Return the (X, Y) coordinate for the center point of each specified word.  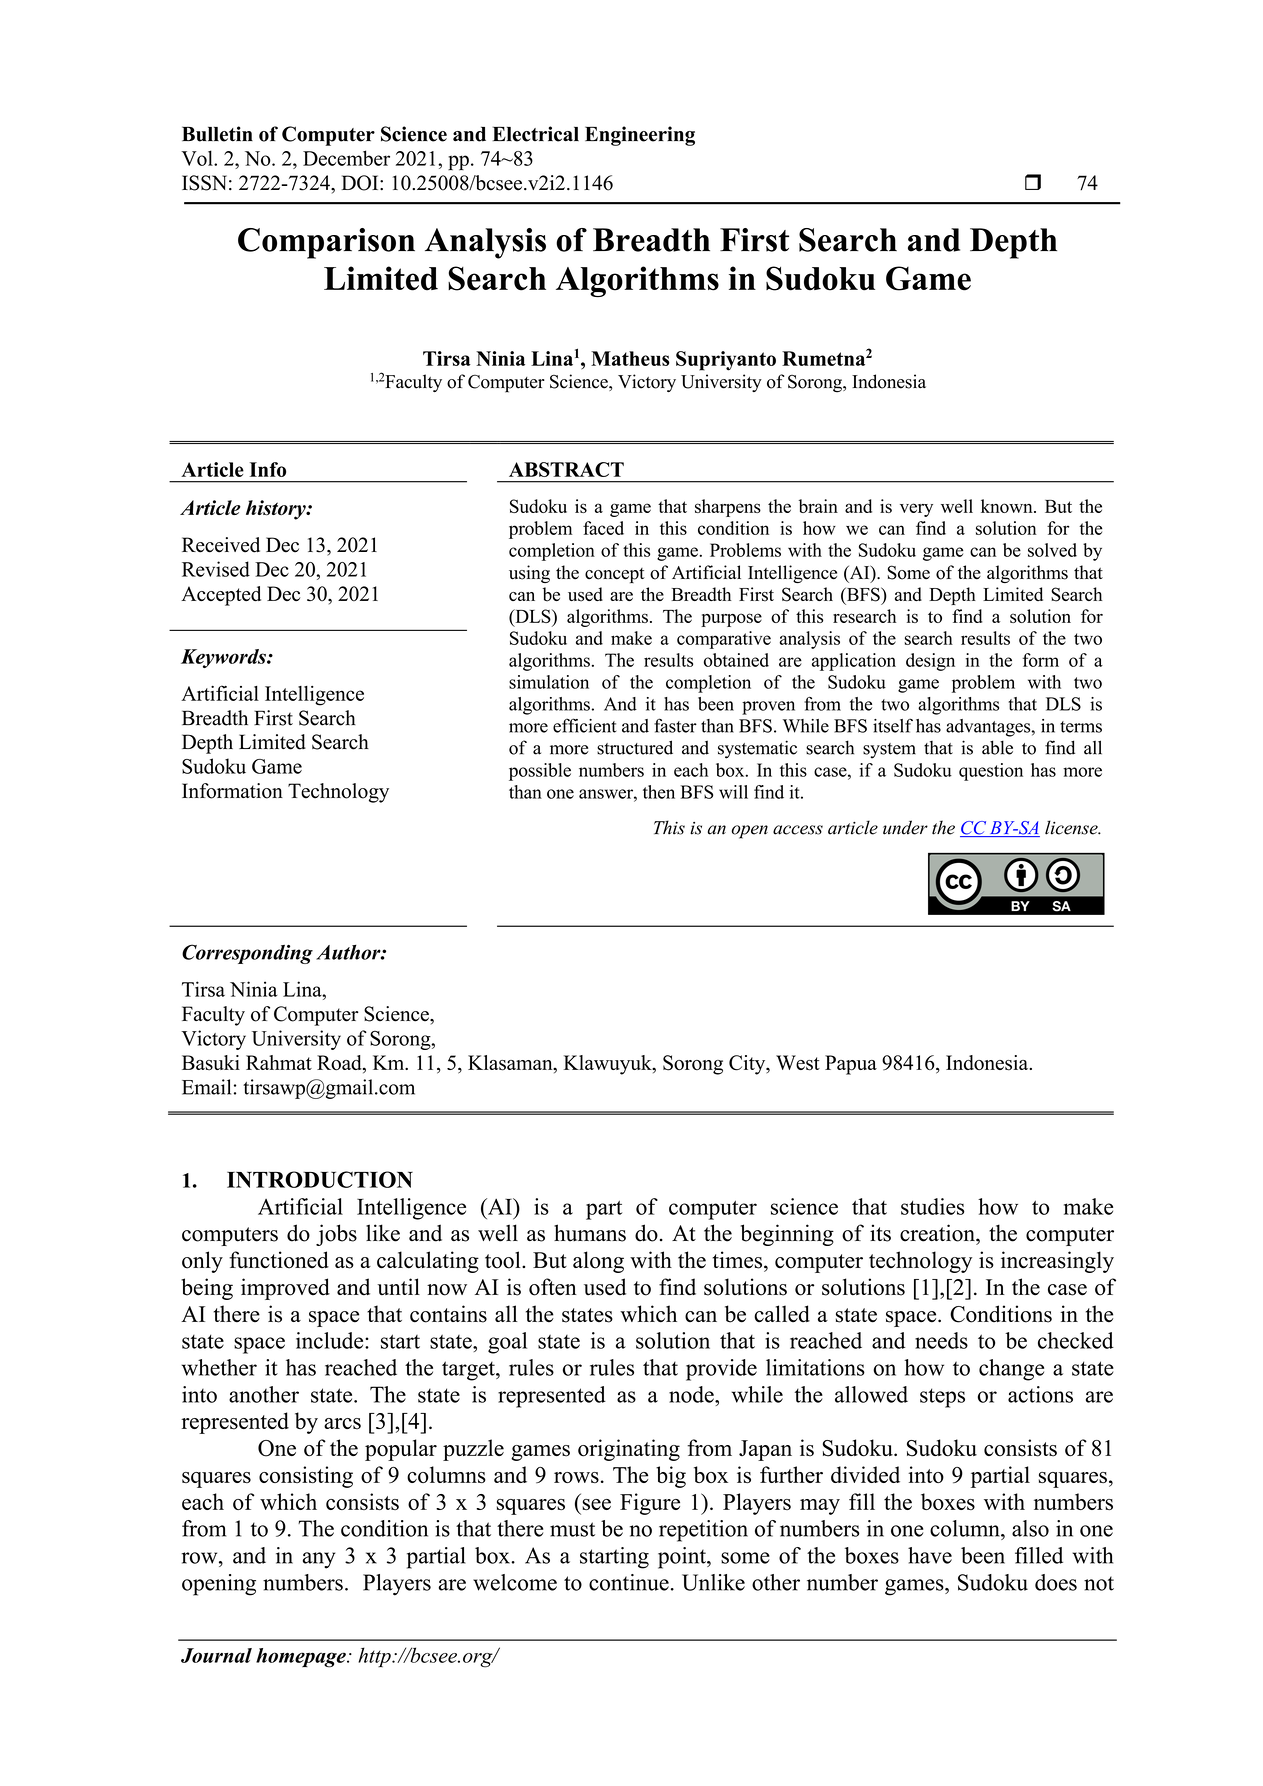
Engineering (640, 136)
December (346, 158)
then (659, 792)
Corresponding (247, 954)
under (905, 827)
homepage (302, 1658)
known (1008, 506)
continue (629, 1582)
